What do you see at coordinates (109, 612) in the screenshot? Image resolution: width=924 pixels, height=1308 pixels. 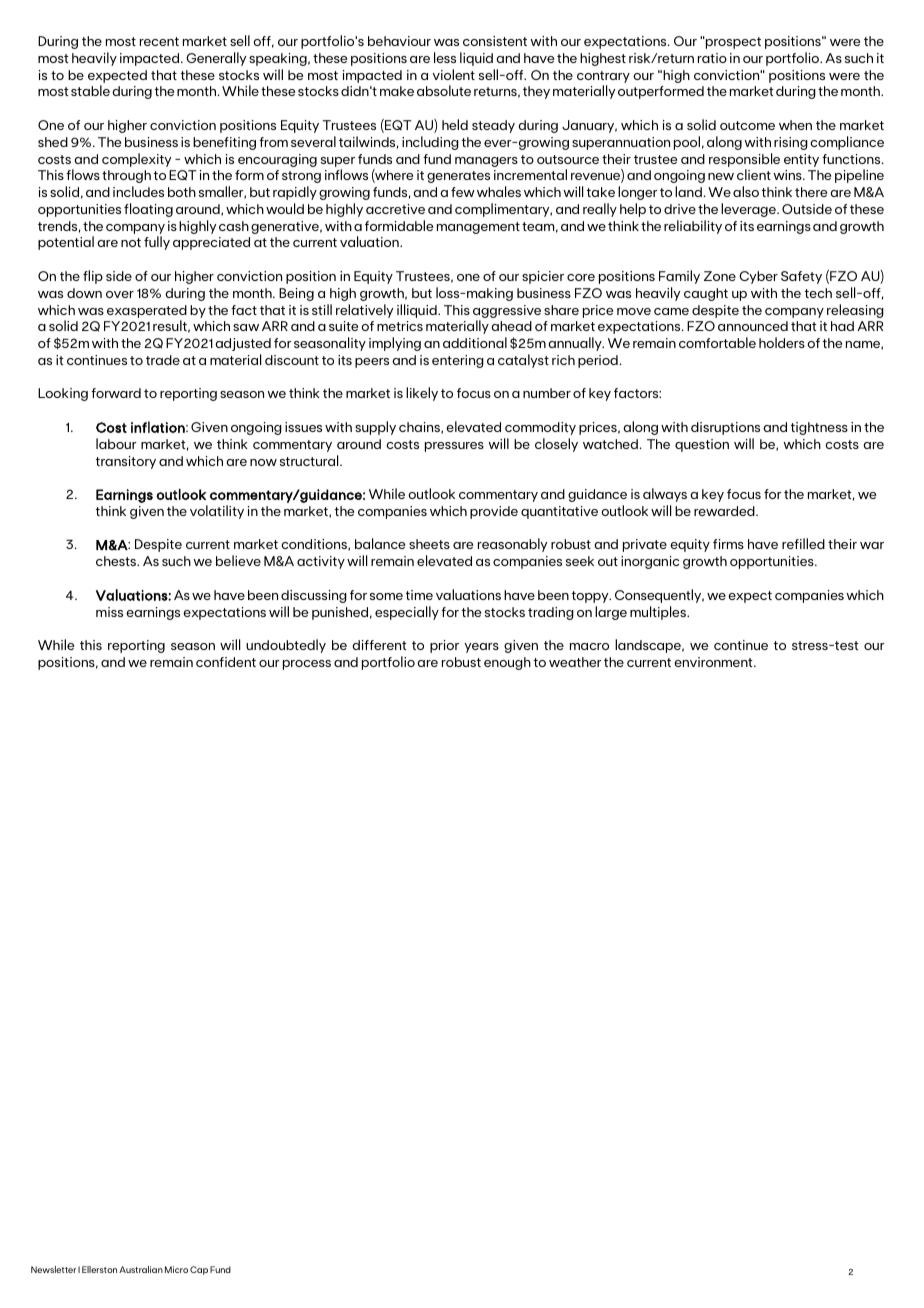 I see `miss` at bounding box center [109, 612].
